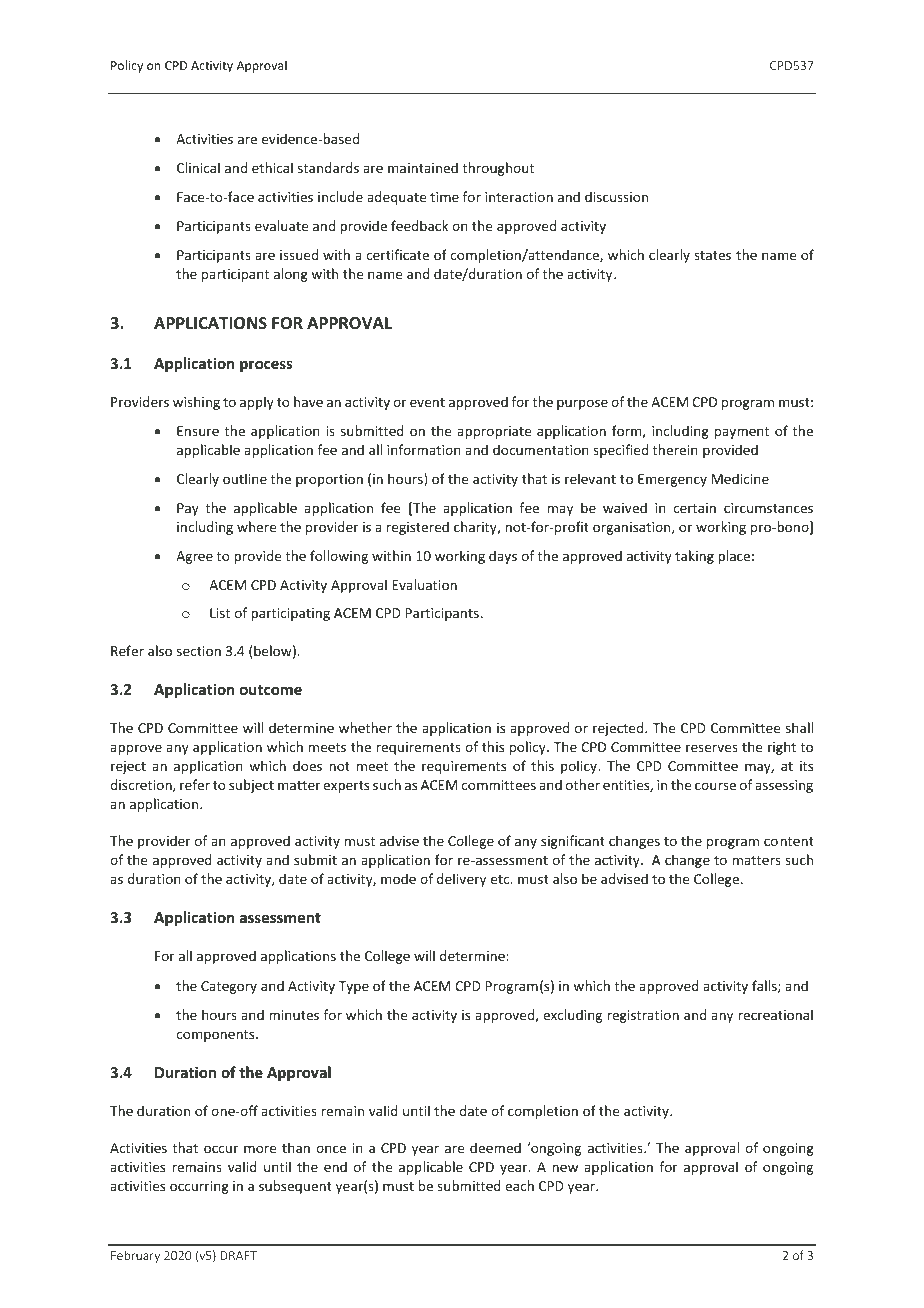  I want to click on Clinical, so click(198, 167).
